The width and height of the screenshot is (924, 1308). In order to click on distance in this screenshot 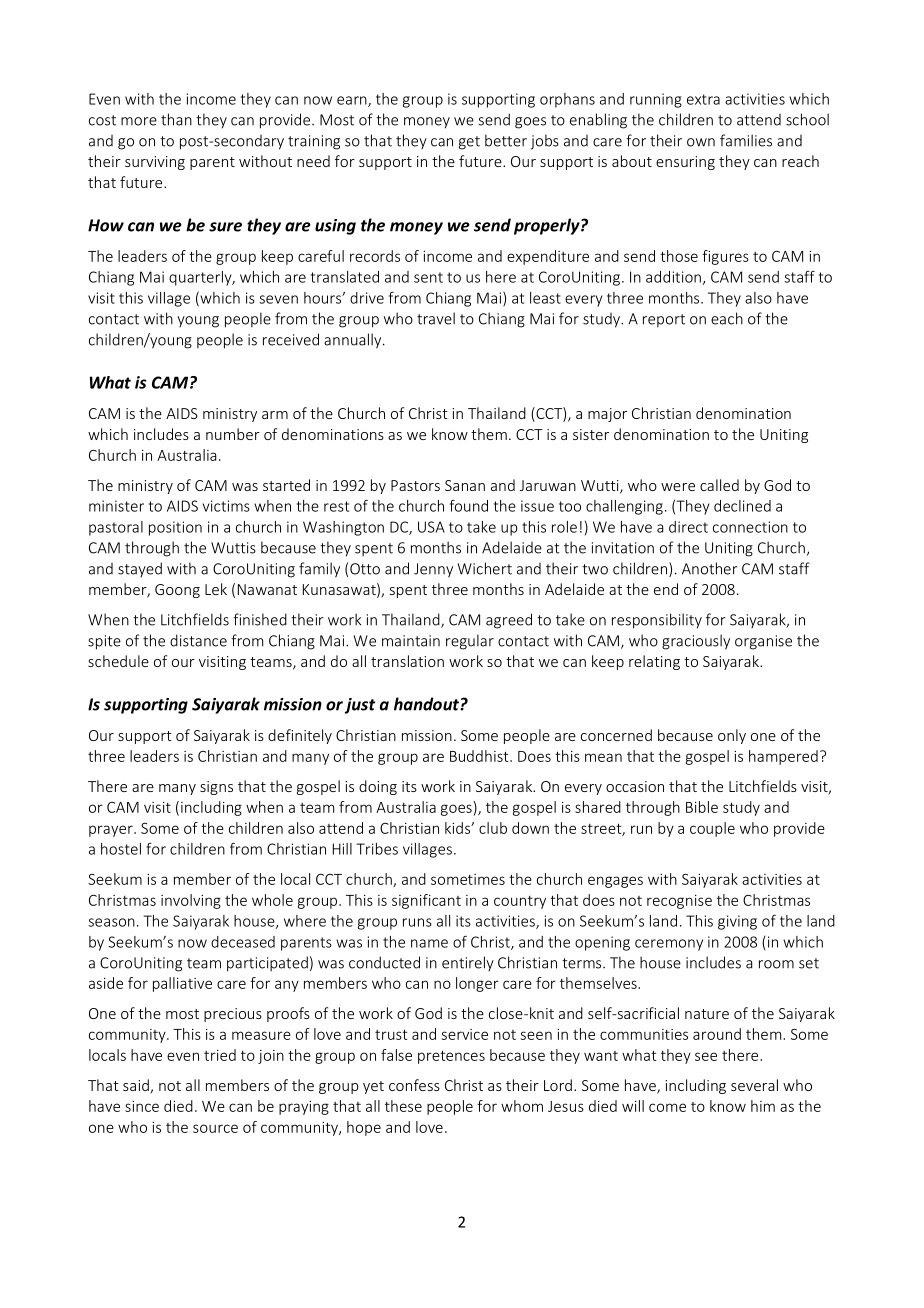, I will do `click(198, 640)`.
